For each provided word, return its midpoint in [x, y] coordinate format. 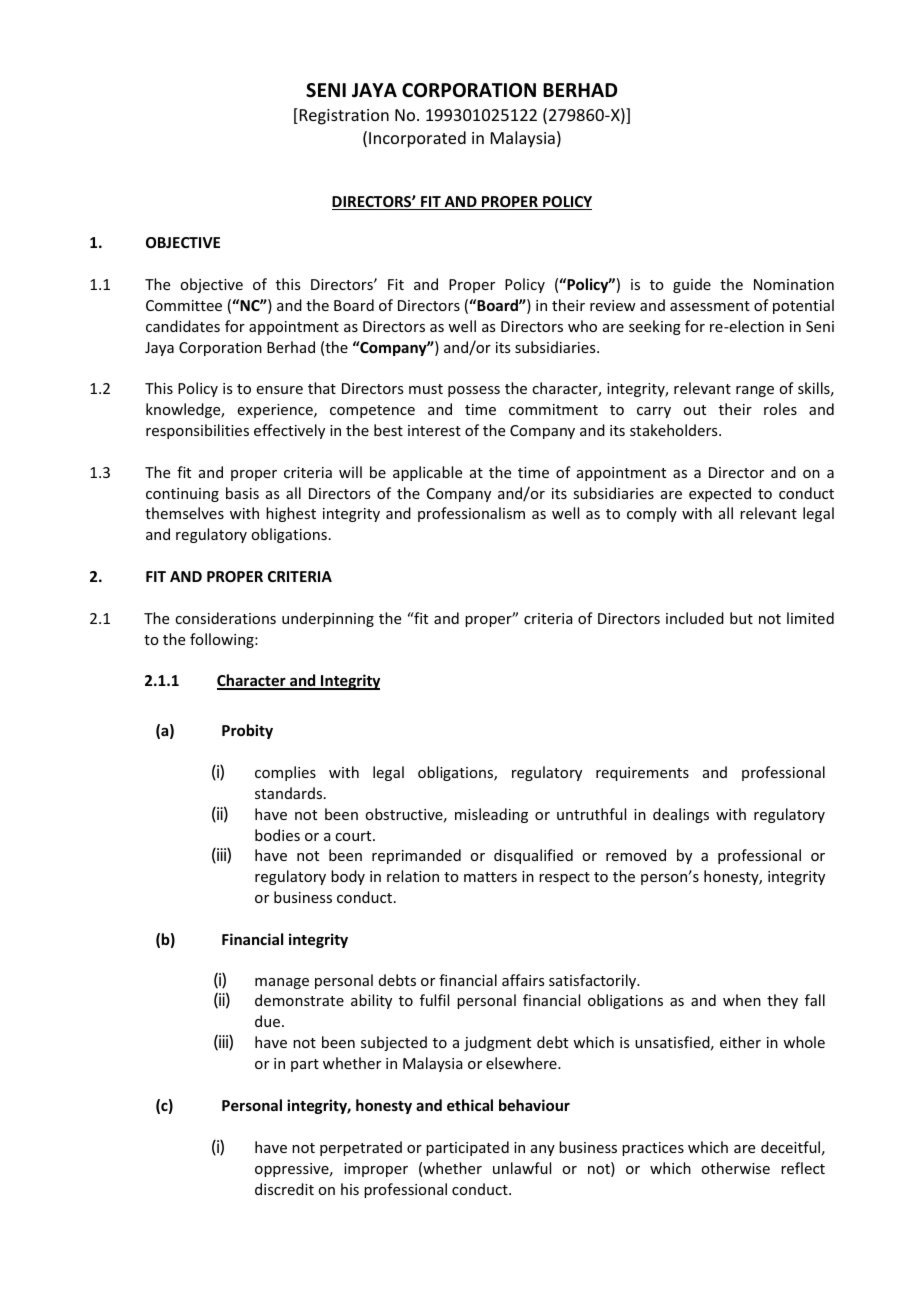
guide [692, 285]
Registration [343, 116]
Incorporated [417, 139]
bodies [277, 835]
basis [242, 493]
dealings [681, 815]
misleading [491, 815]
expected [720, 494]
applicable [427, 473]
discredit [284, 1189]
